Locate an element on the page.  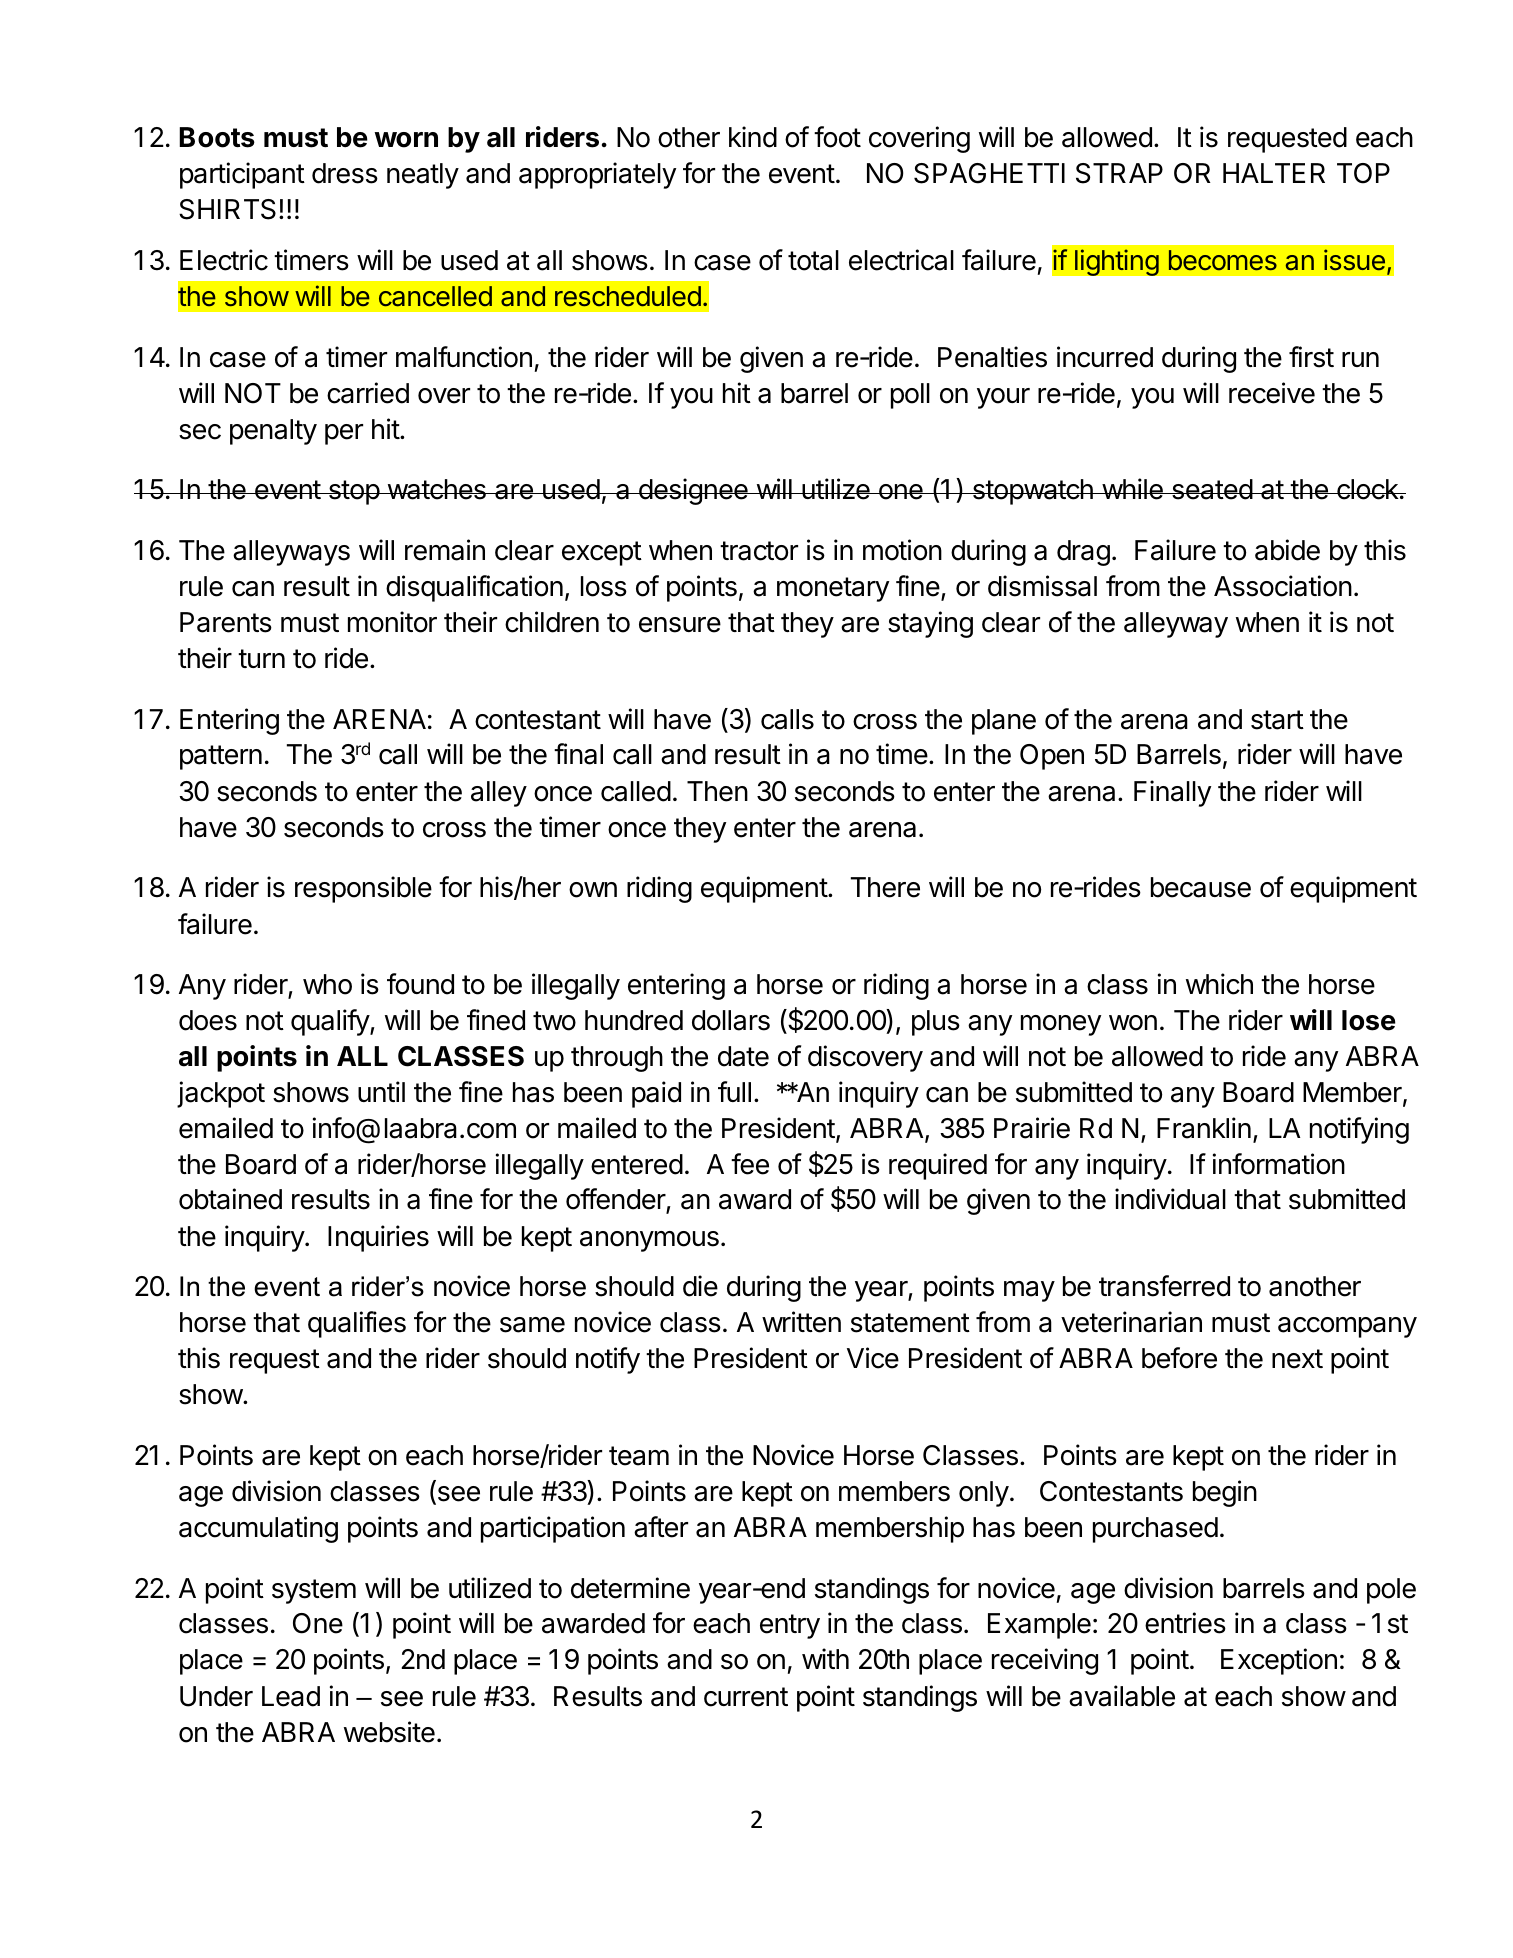
turn is located at coordinates (261, 658).
